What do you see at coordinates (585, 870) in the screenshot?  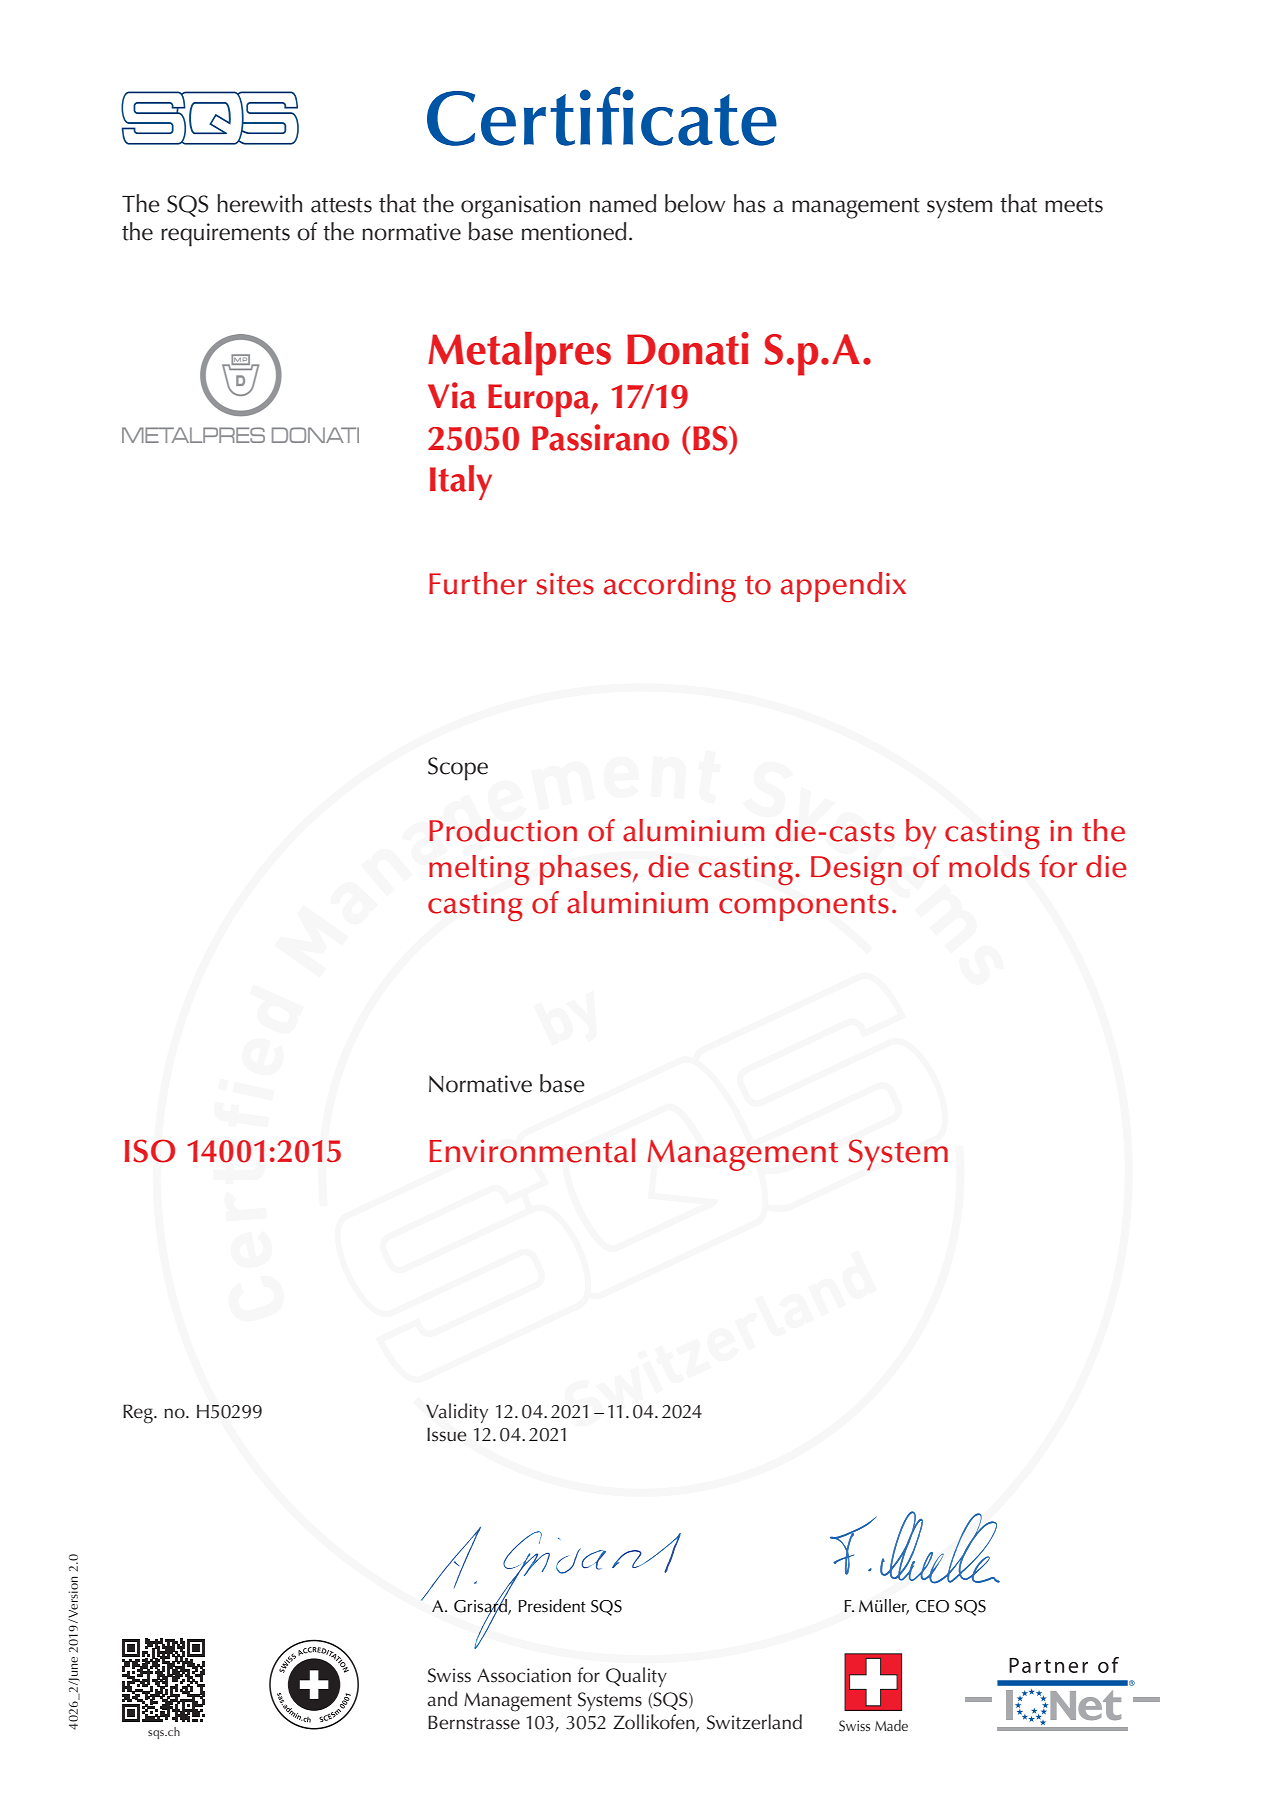 I see `phases` at bounding box center [585, 870].
